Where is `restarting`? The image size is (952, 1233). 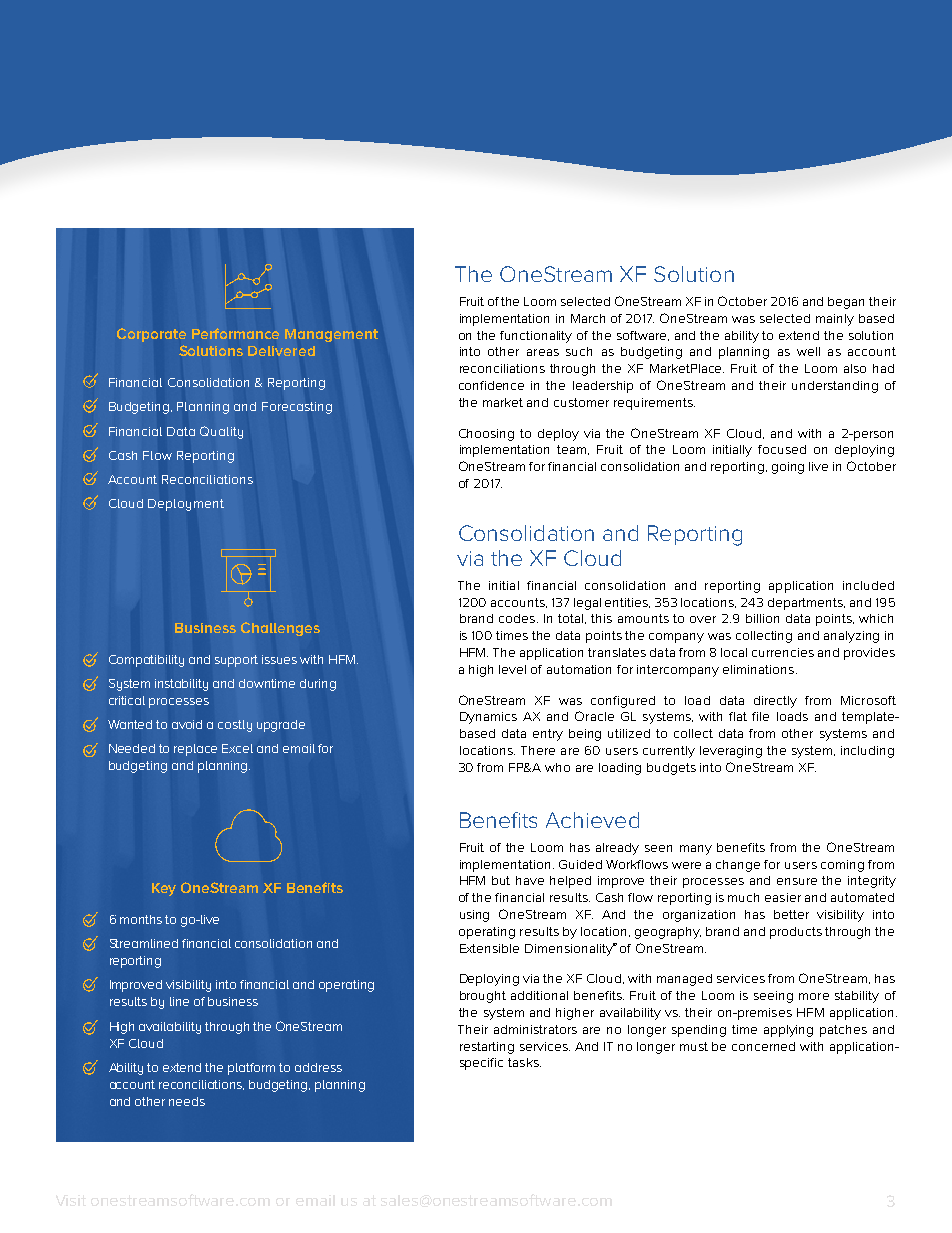
restarting is located at coordinates (487, 1048).
